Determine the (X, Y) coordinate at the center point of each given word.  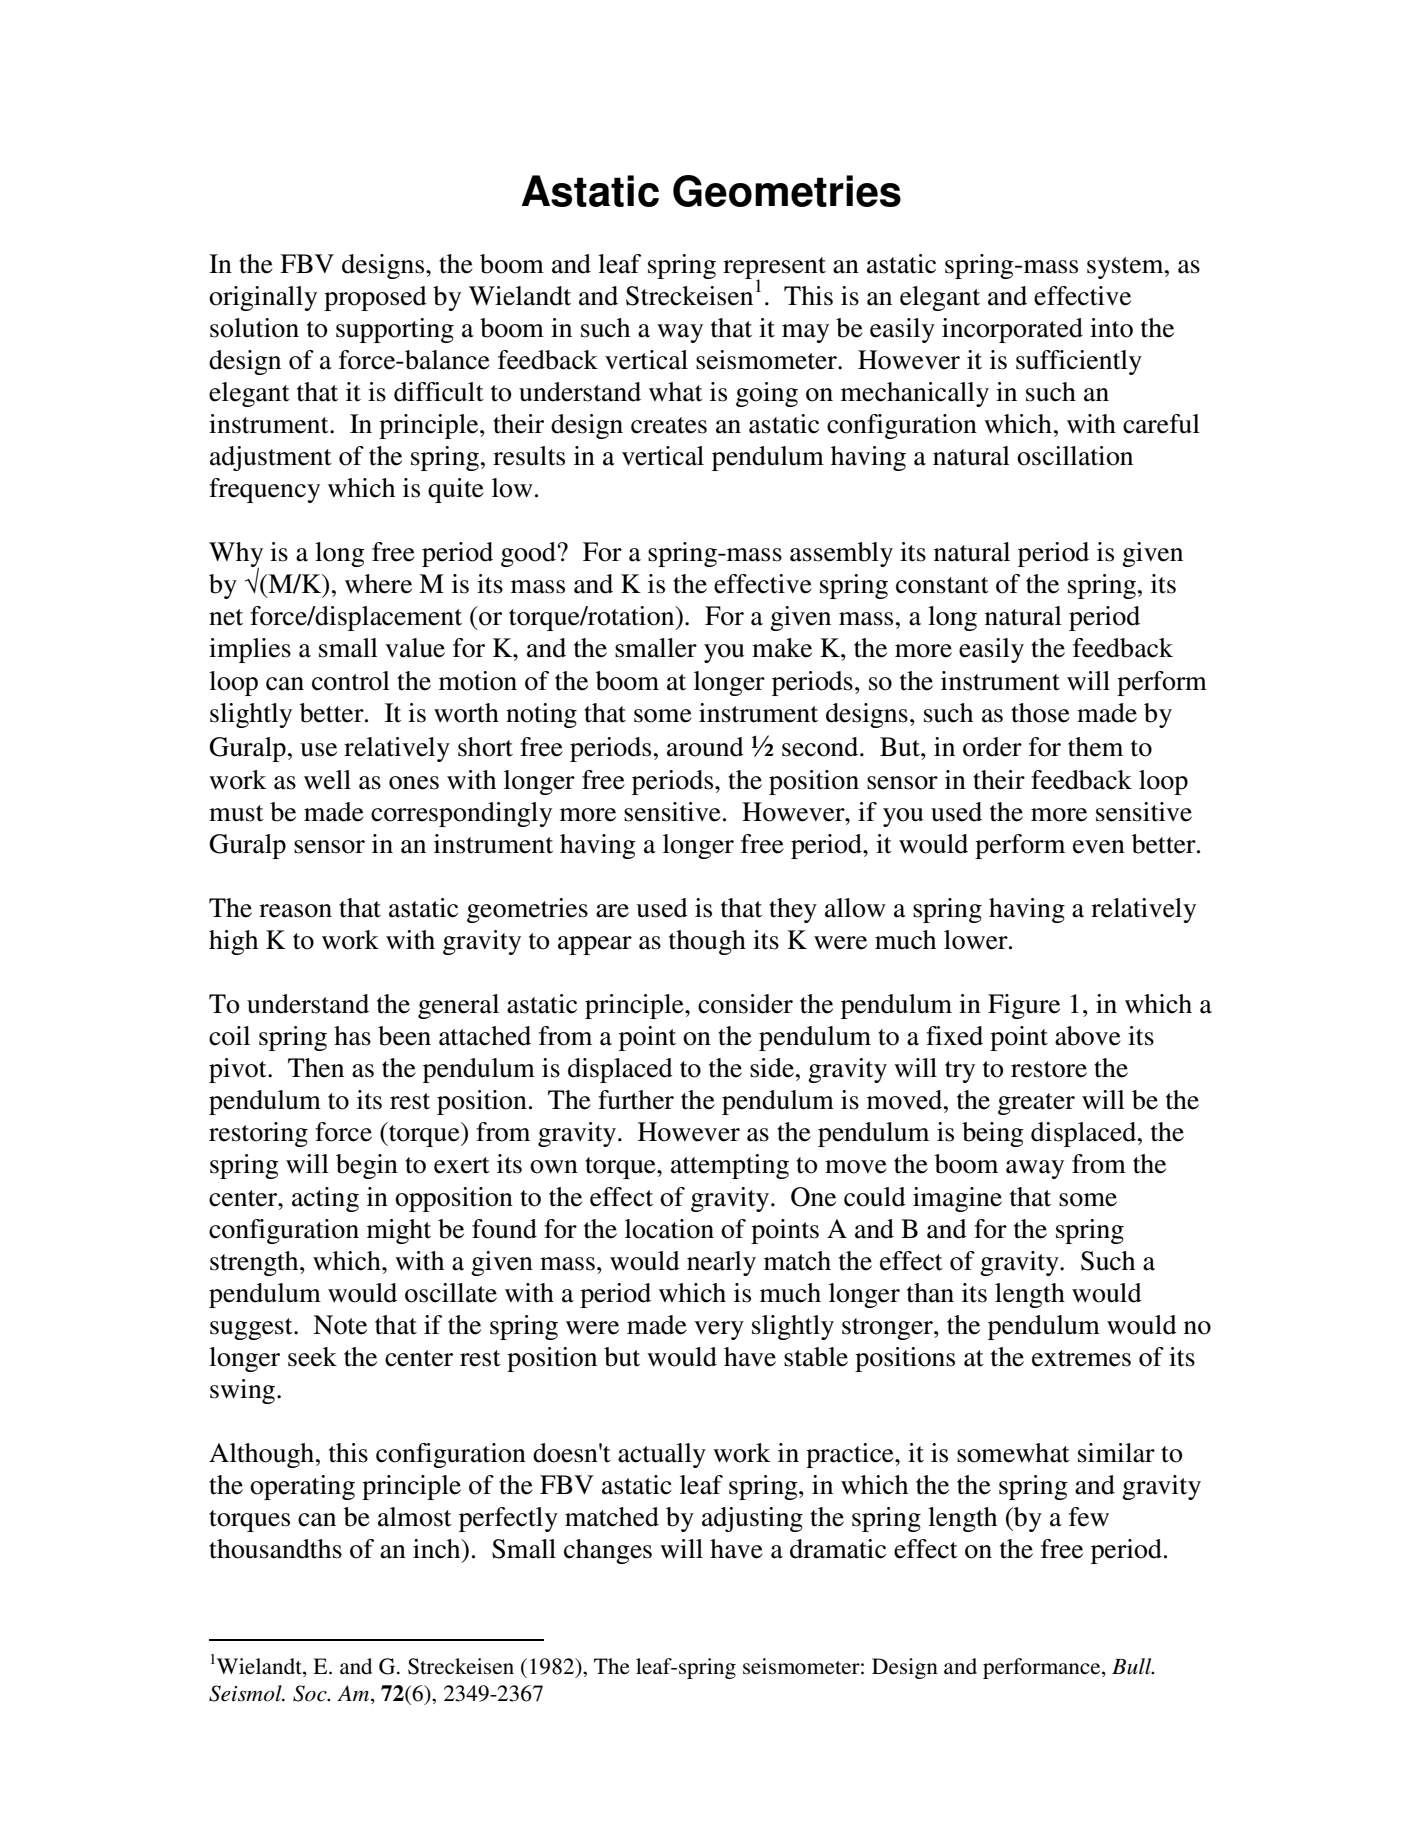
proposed (375, 298)
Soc (311, 1693)
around (705, 747)
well (327, 780)
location (669, 1229)
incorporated (1012, 330)
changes (608, 1551)
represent (774, 269)
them (1095, 747)
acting (325, 1199)
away (1035, 1169)
